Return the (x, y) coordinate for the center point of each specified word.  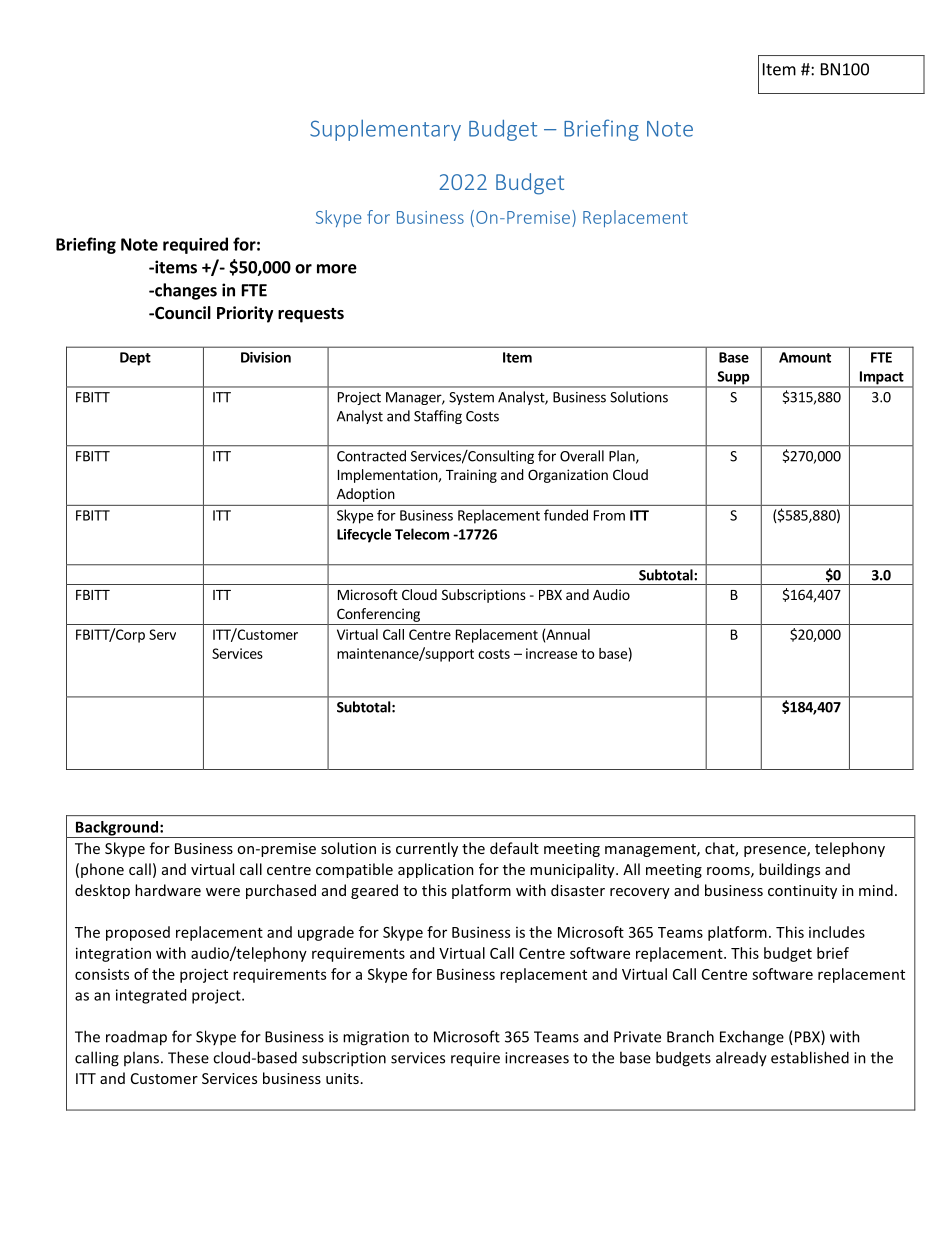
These (188, 1057)
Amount (805, 357)
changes (185, 291)
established (810, 1057)
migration (376, 1038)
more (337, 269)
